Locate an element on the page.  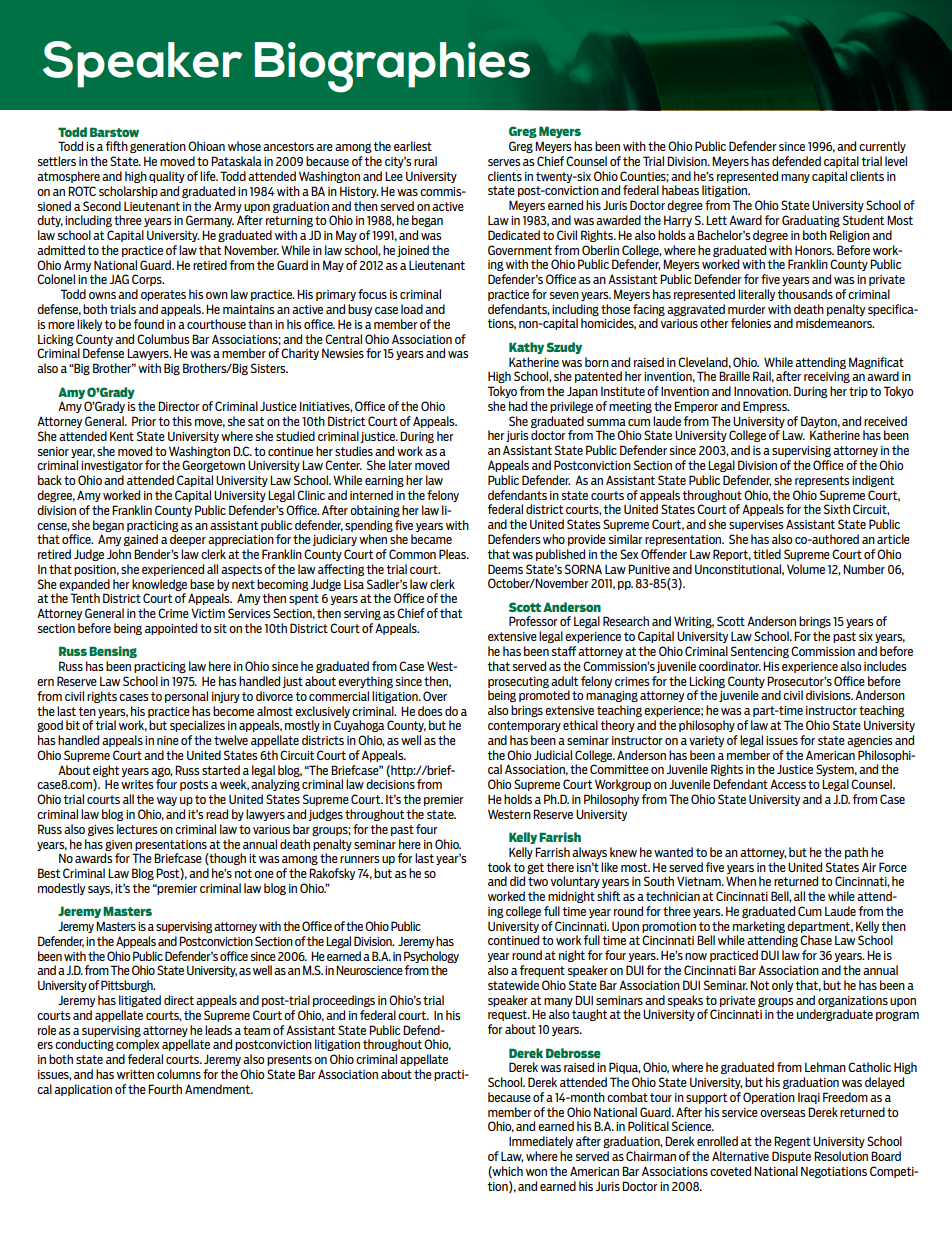
currently is located at coordinates (882, 147).
